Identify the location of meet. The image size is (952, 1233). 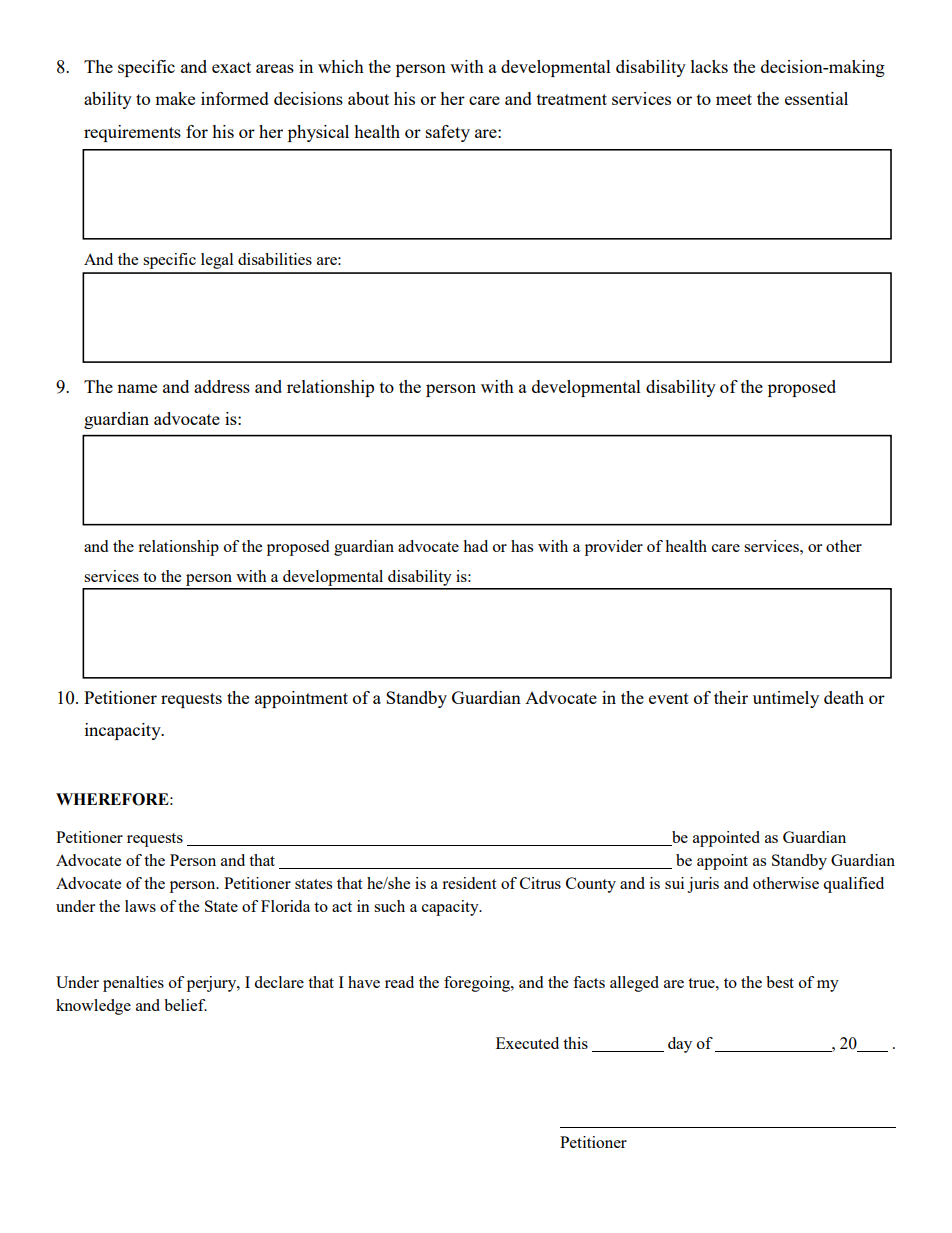
(734, 99).
